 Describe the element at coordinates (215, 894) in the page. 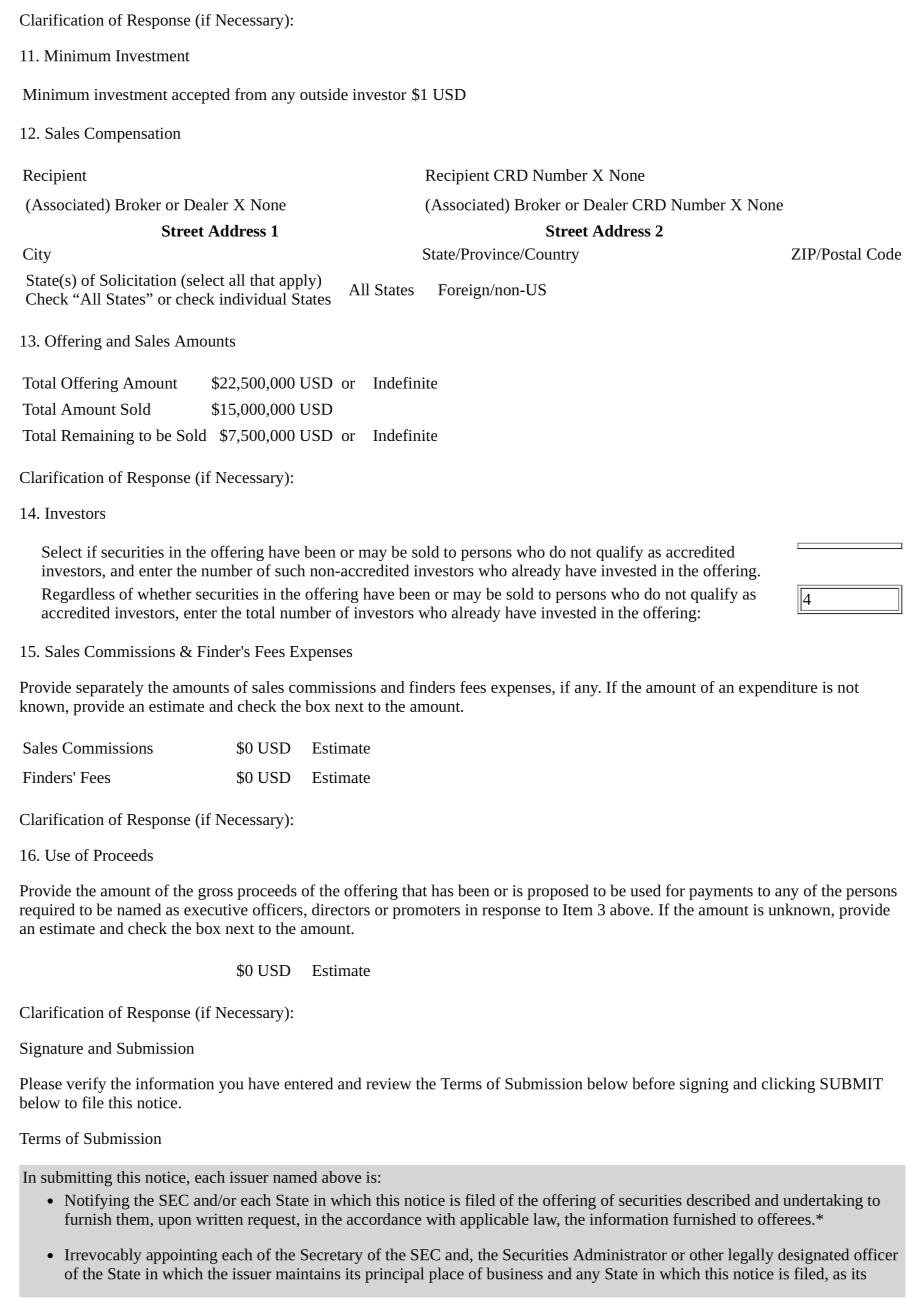

I see `gross` at that location.
